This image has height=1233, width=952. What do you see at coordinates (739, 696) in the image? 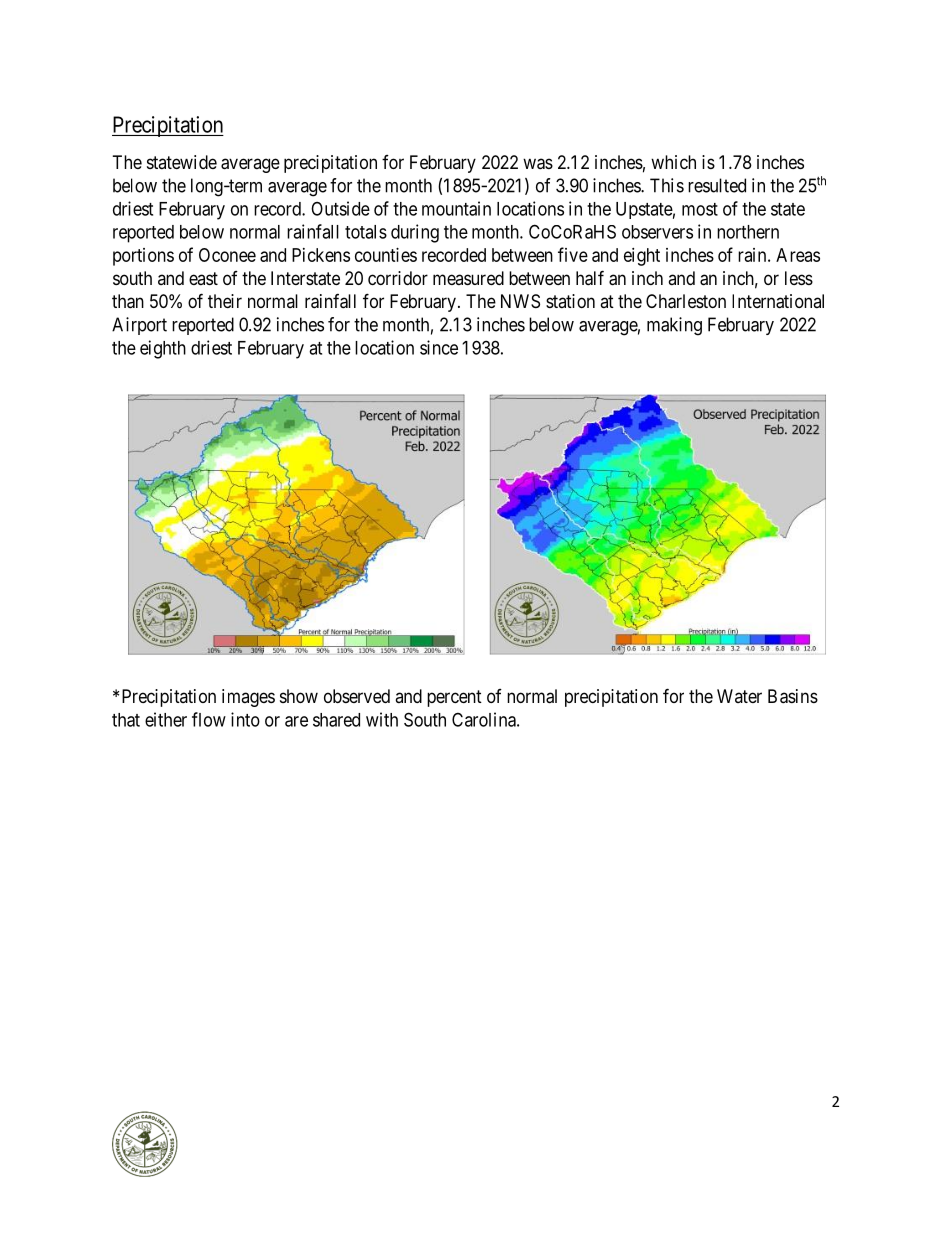
I see `Water` at bounding box center [739, 696].
